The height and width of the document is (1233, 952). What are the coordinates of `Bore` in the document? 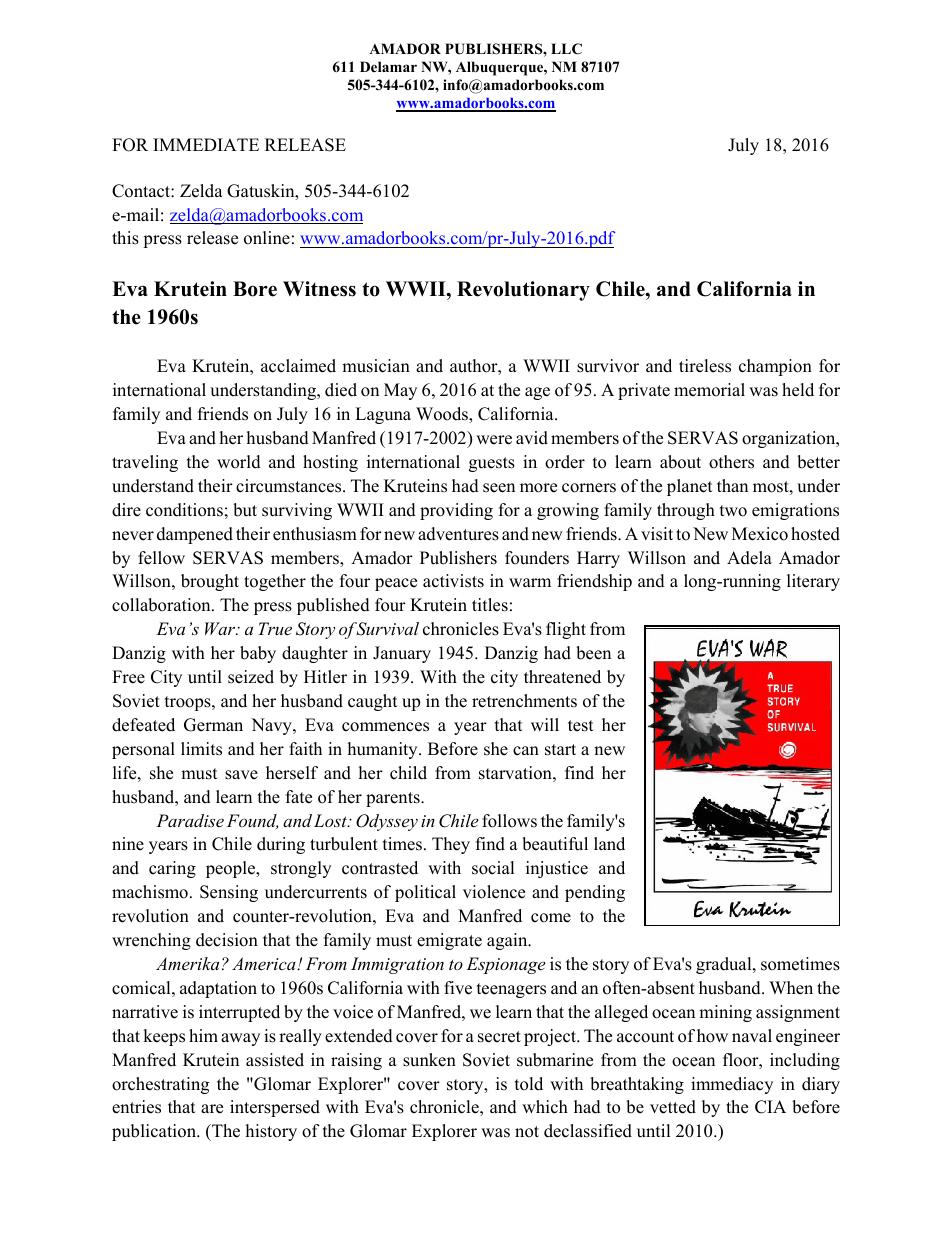 It's located at (255, 289).
